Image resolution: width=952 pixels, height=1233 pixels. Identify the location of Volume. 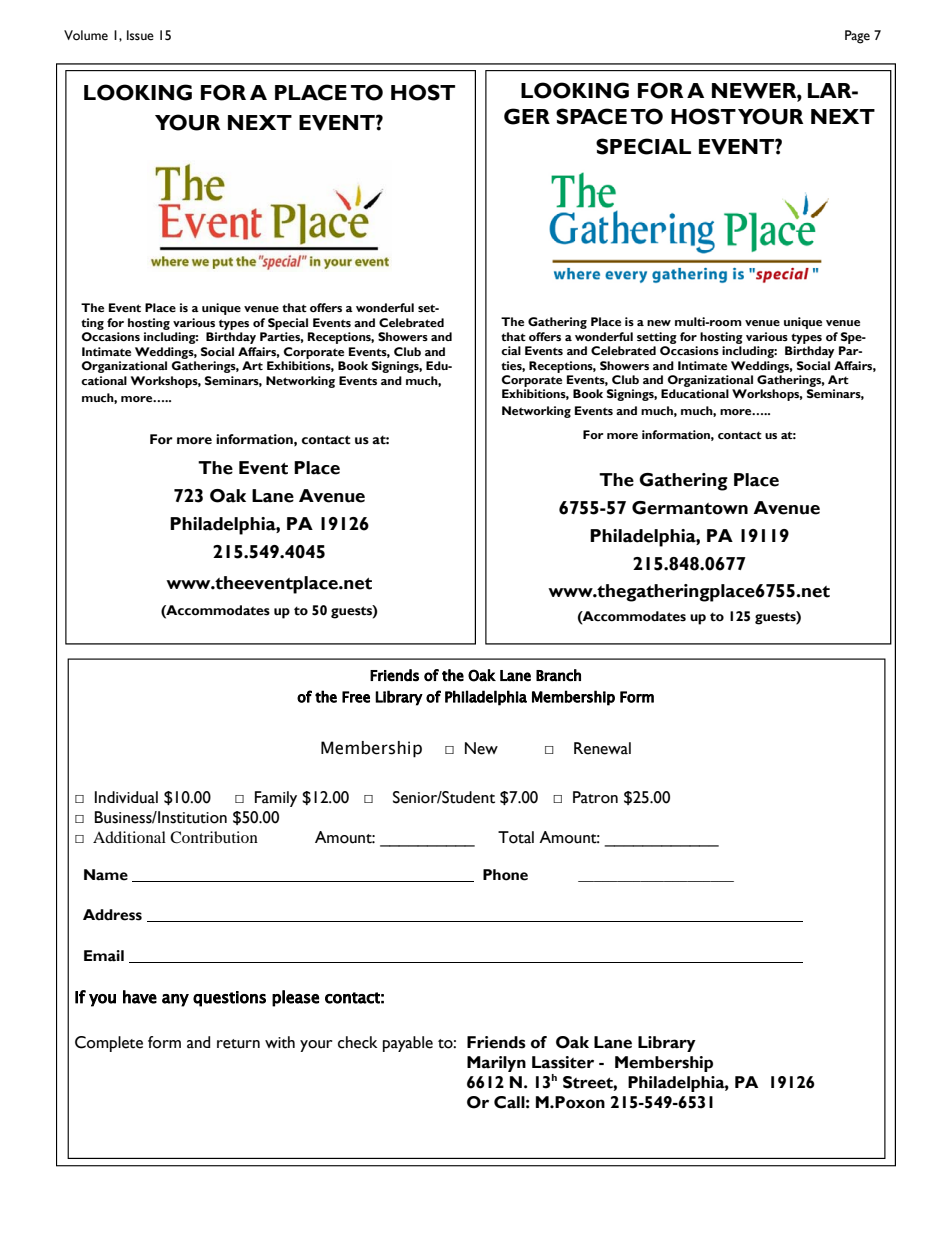
(86, 35).
